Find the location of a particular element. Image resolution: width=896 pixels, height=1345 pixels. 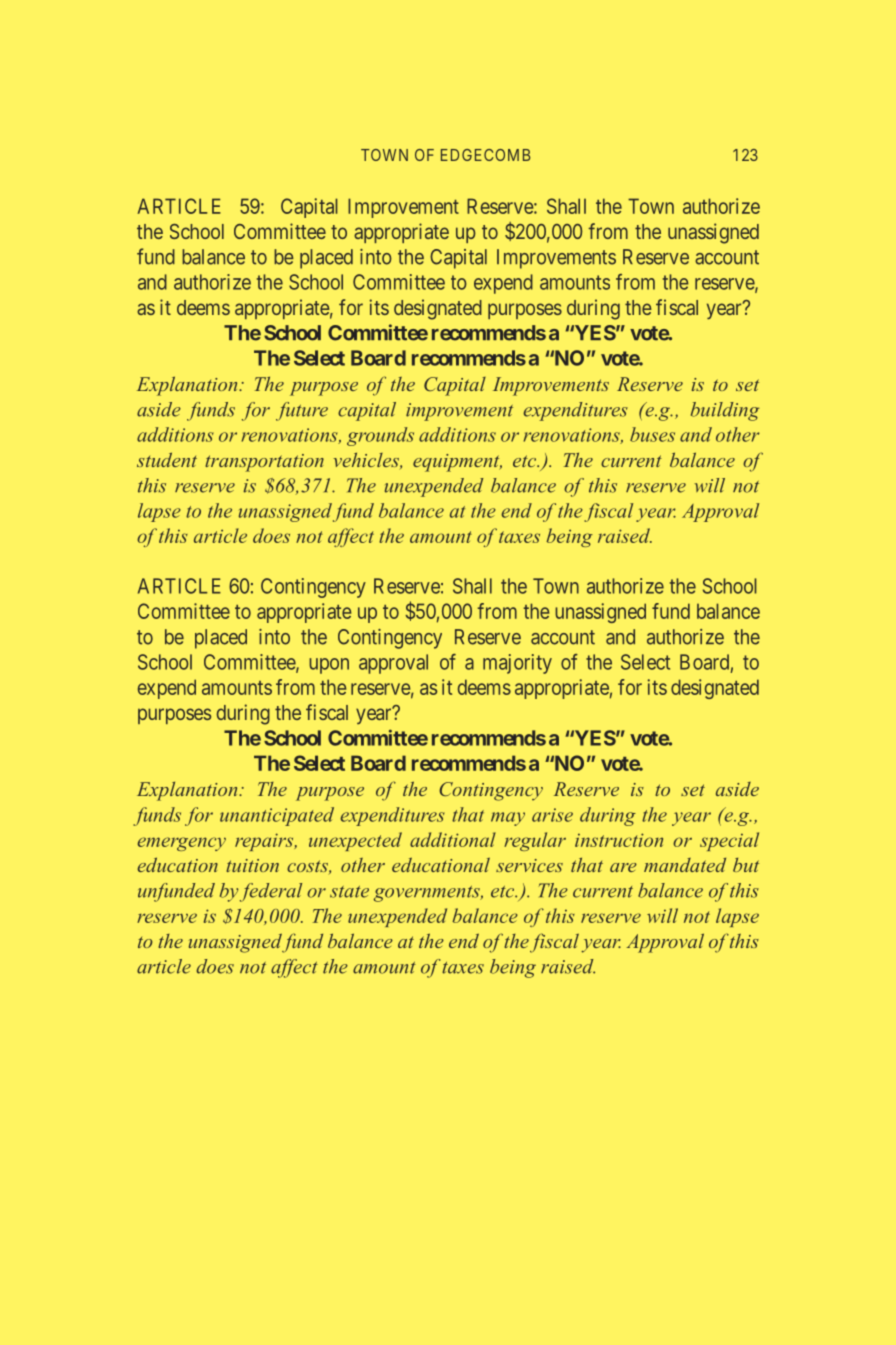

majority is located at coordinates (517, 664).
